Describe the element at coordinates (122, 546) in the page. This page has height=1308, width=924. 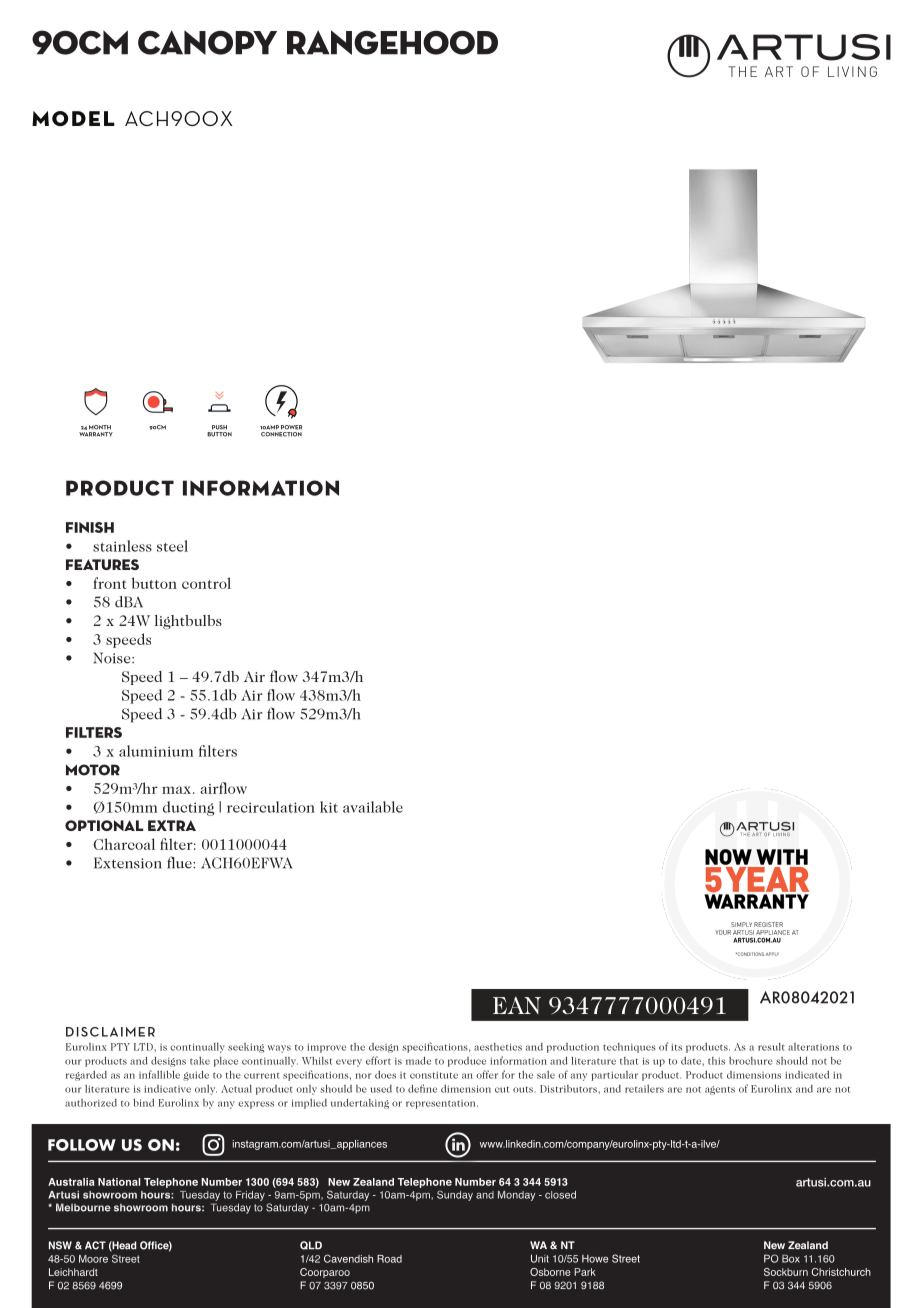
I see `stainless` at that location.
